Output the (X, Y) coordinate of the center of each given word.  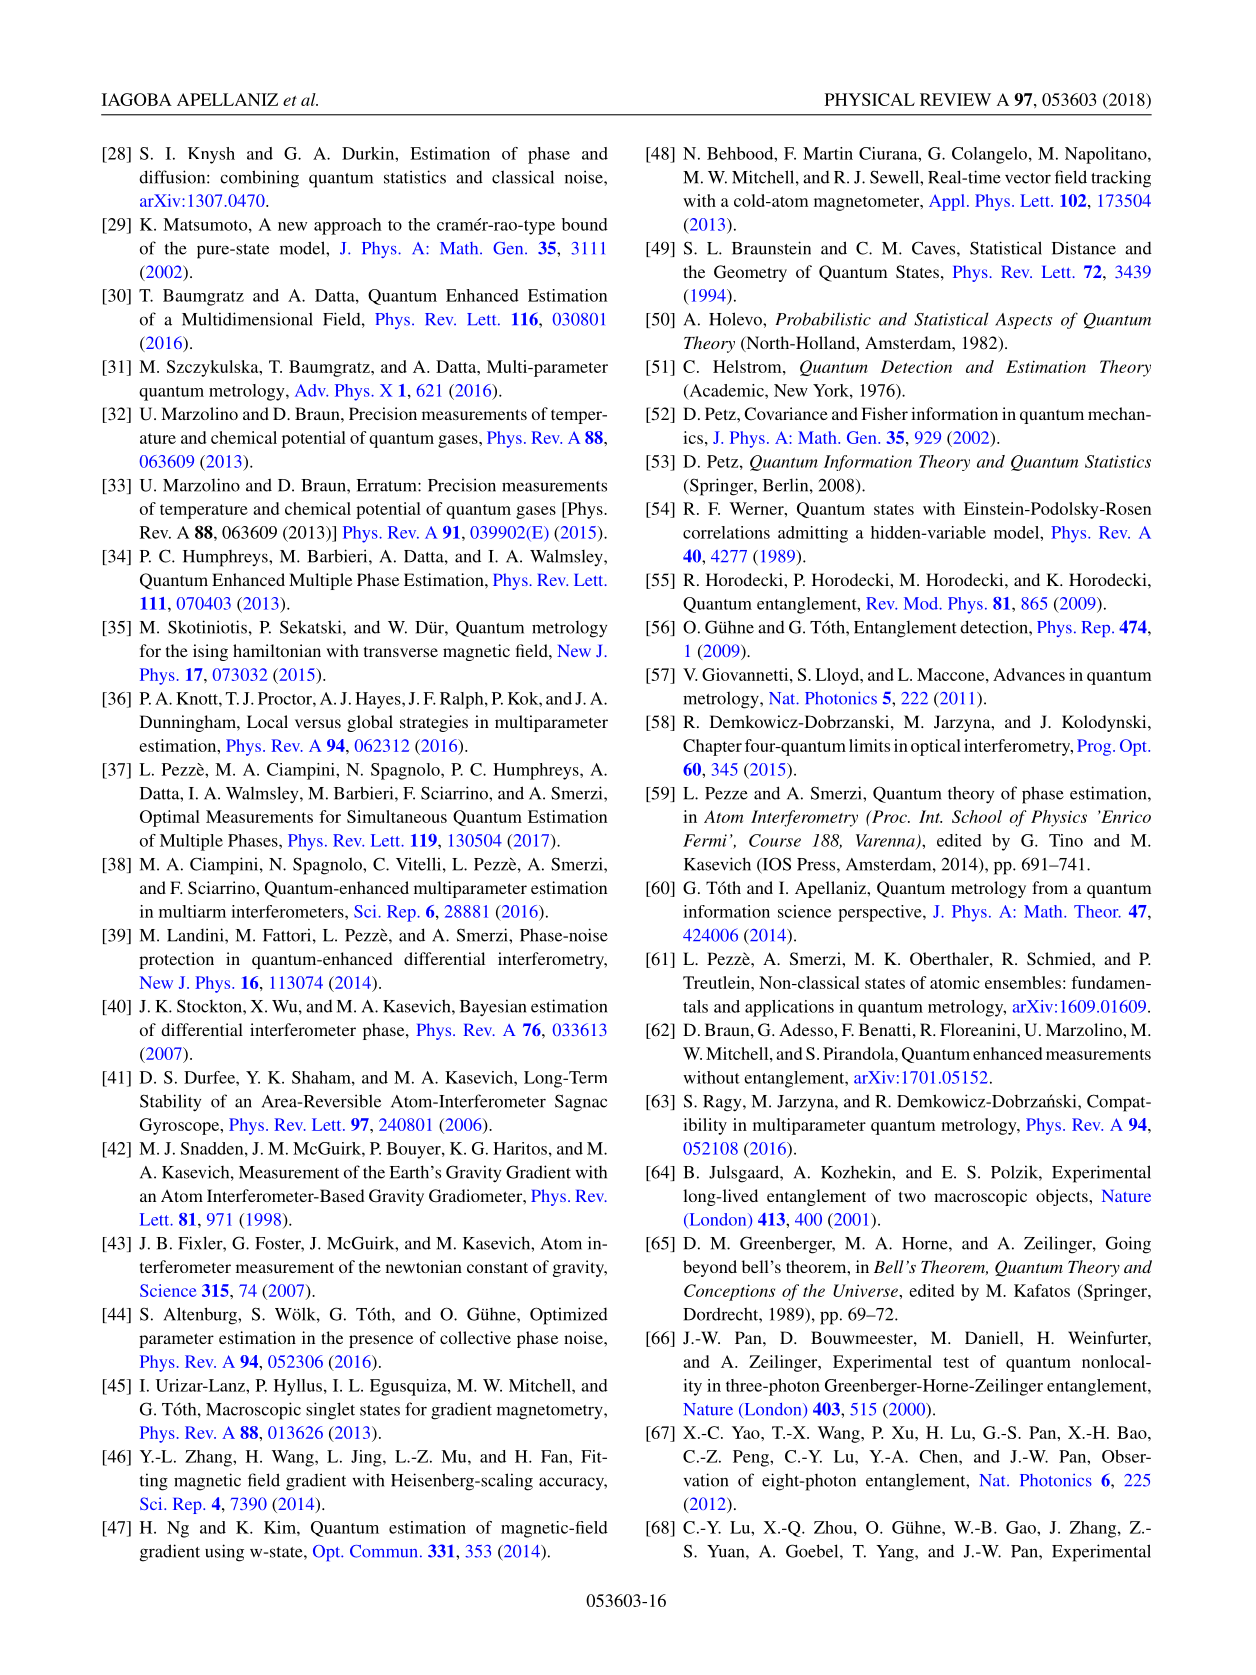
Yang (896, 1553)
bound (585, 224)
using (224, 1553)
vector (1028, 178)
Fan (555, 1456)
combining (259, 179)
